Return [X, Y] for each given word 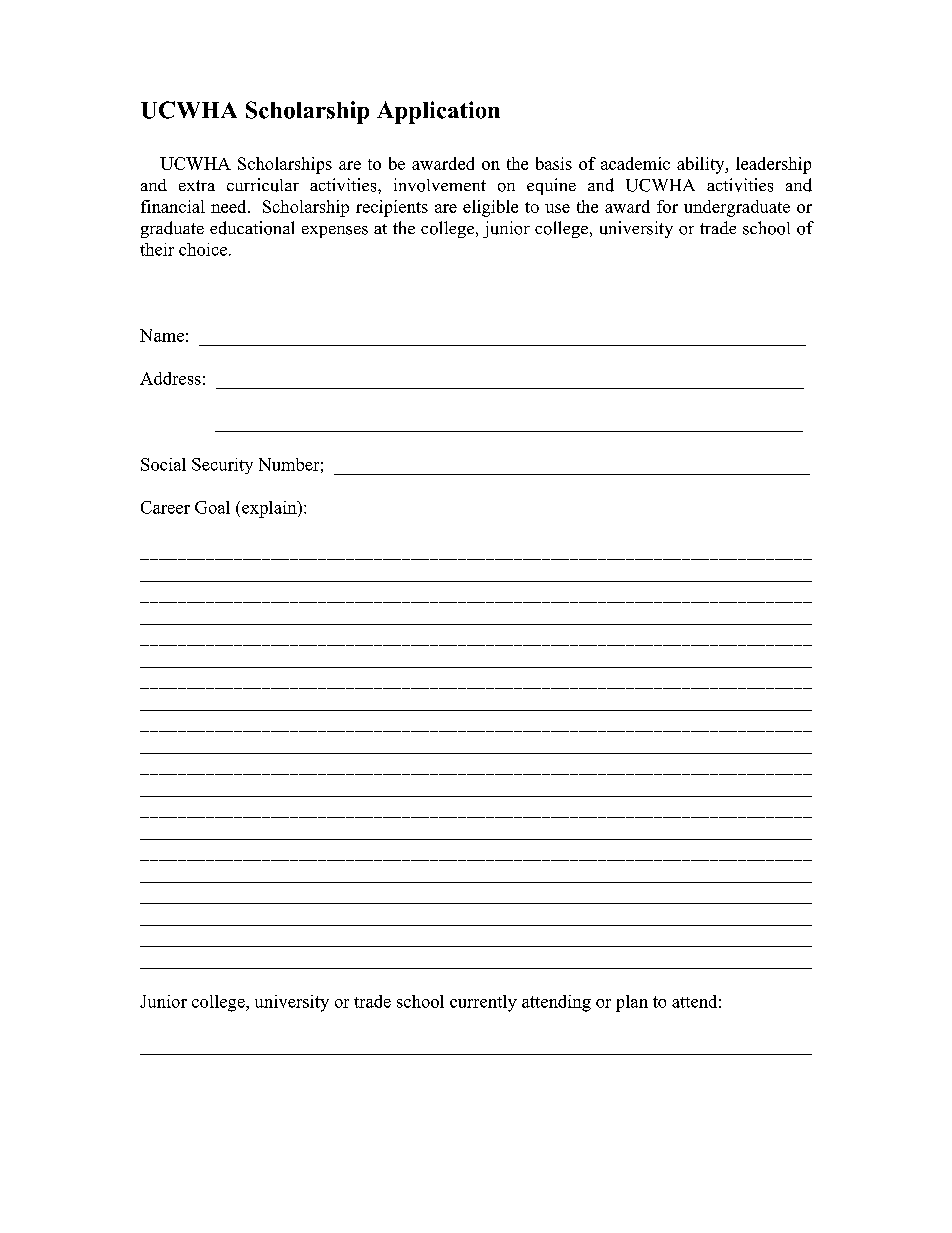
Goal [212, 507]
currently [483, 1003]
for [667, 206]
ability [702, 165]
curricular [263, 185]
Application [438, 112]
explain [270, 509]
